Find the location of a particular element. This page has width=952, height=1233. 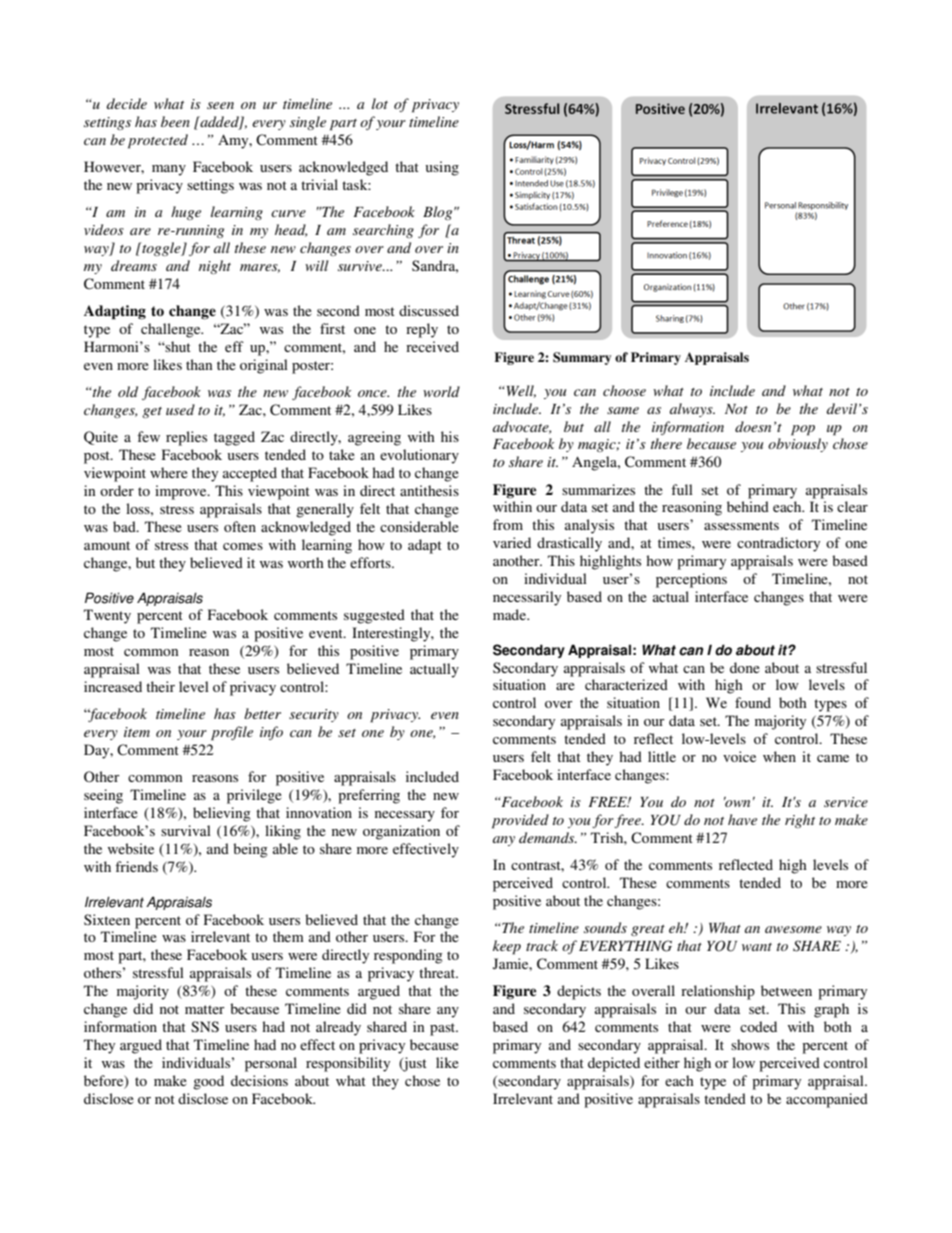

shows is located at coordinates (750, 1044).
